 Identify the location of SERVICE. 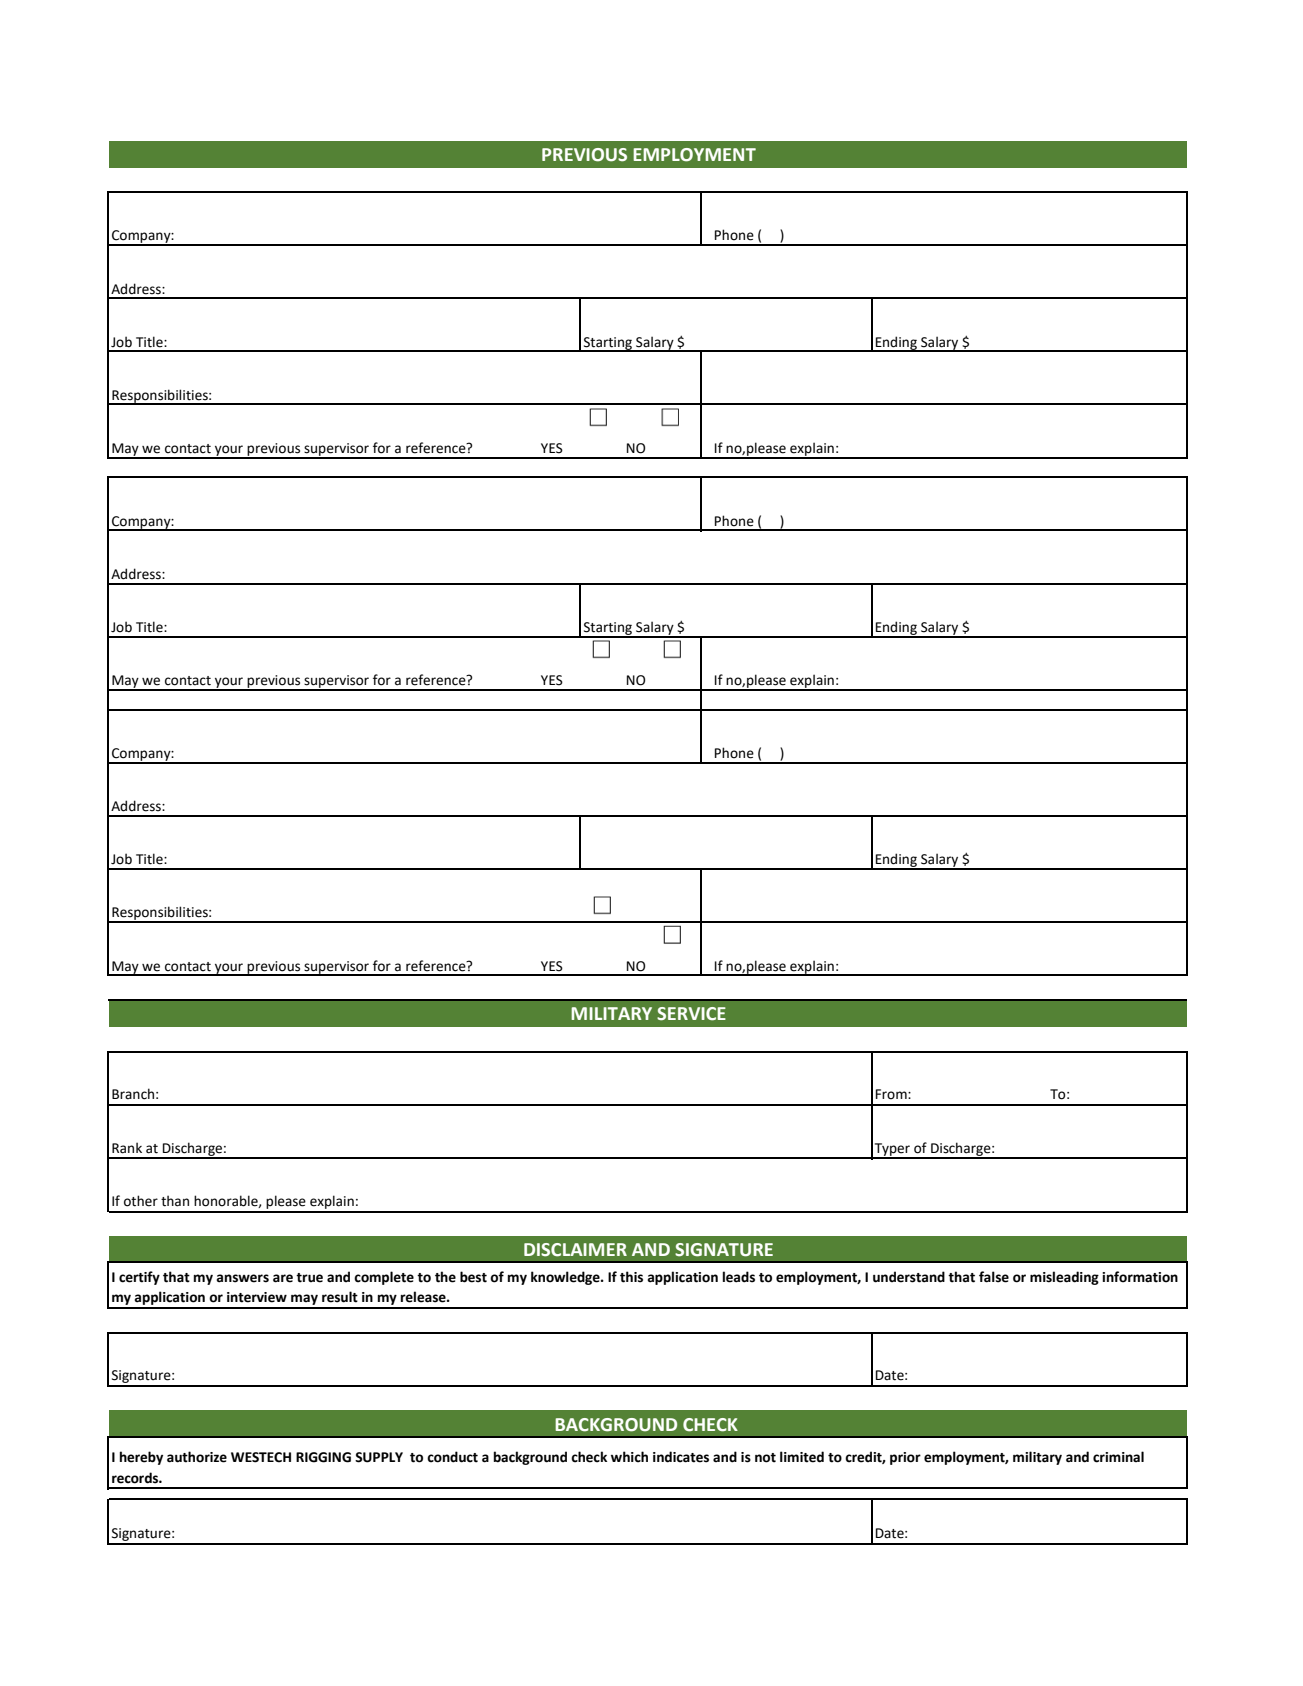
(691, 1014).
